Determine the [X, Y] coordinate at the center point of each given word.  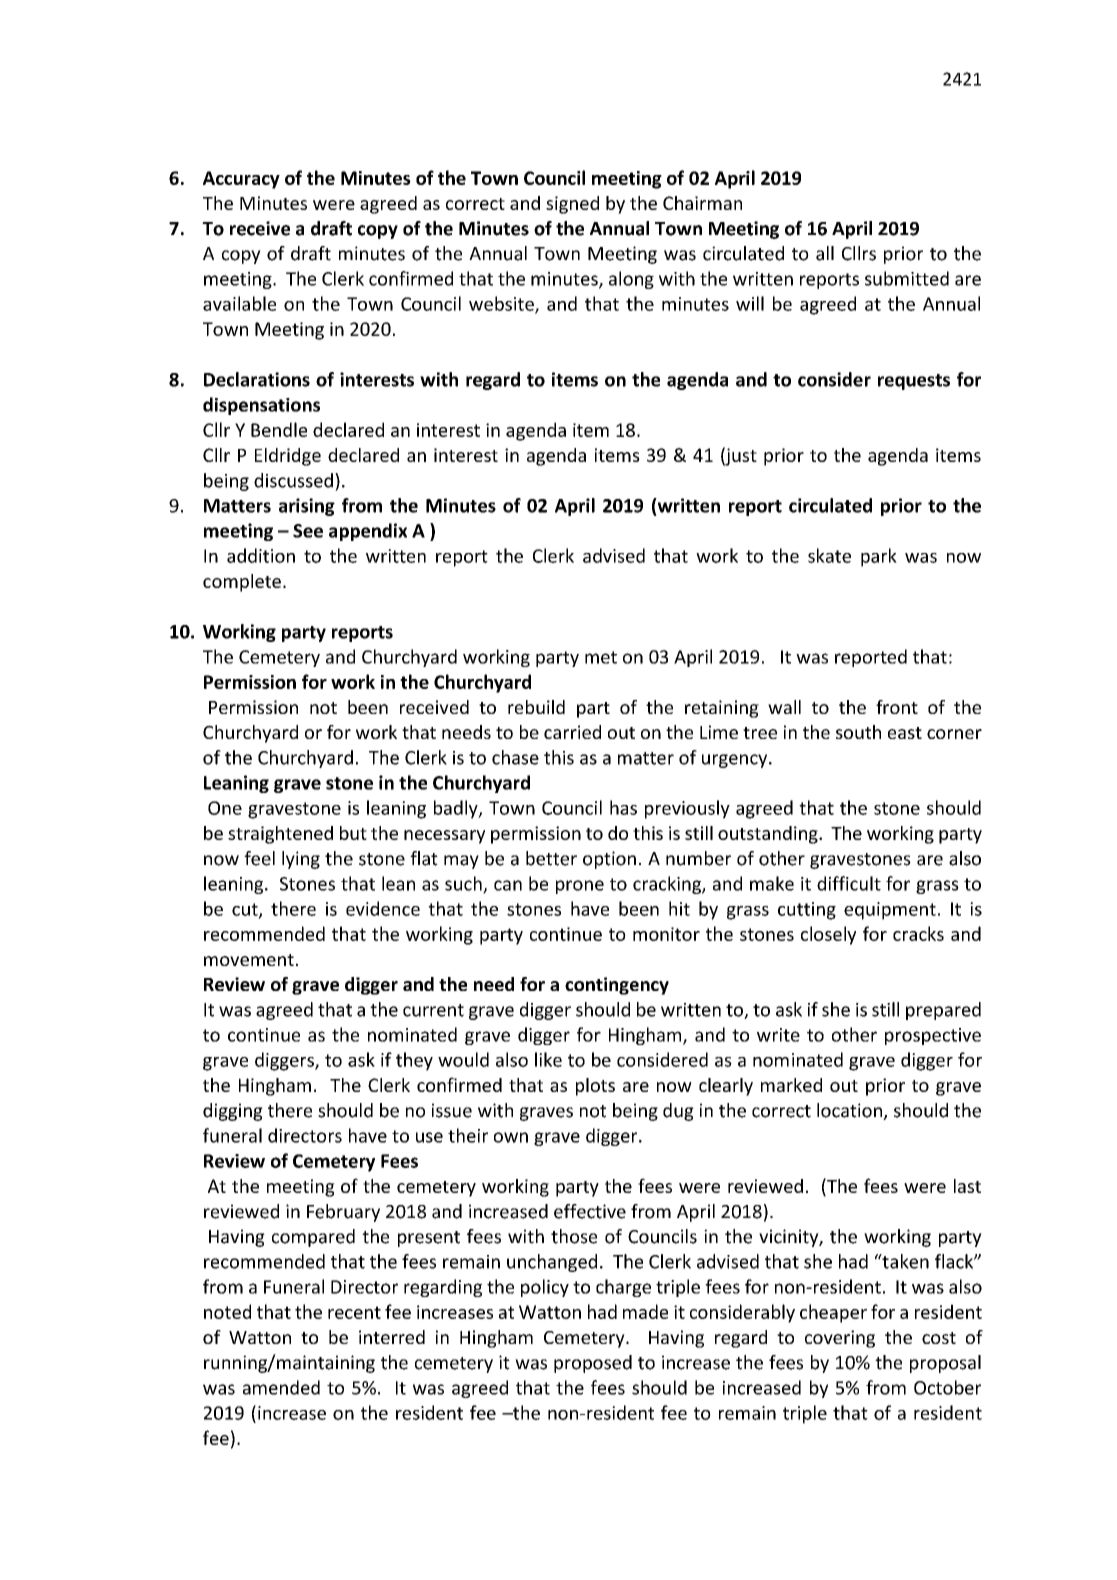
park [879, 557]
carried [572, 732]
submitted [907, 278]
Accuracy [241, 180]
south [858, 732]
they [414, 1061]
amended [281, 1387]
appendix [368, 532]
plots [595, 1087]
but [353, 833]
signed [572, 205]
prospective [933, 1036]
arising [307, 507]
